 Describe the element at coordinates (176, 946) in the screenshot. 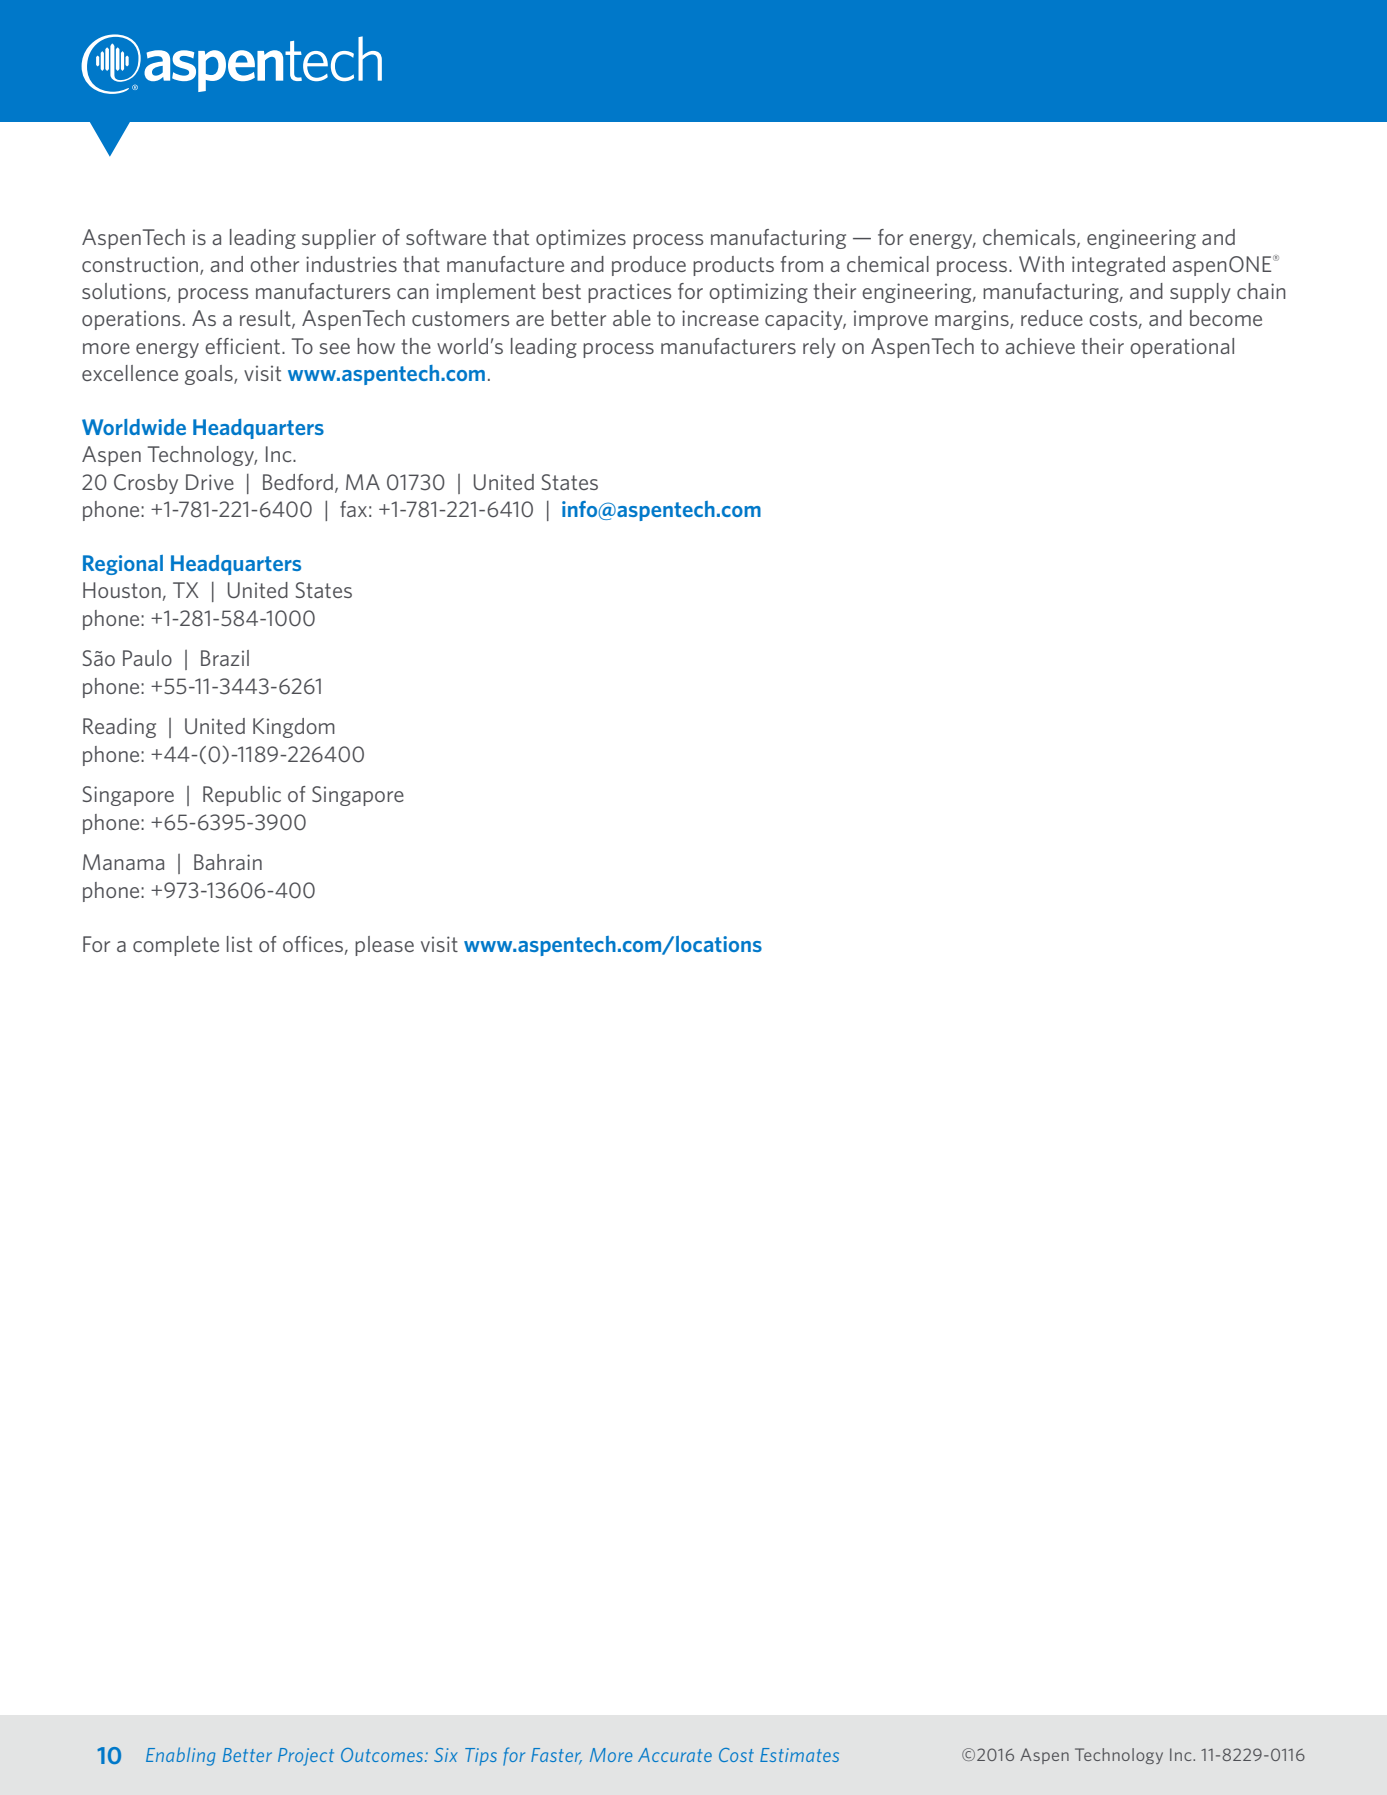

I see `complete` at that location.
